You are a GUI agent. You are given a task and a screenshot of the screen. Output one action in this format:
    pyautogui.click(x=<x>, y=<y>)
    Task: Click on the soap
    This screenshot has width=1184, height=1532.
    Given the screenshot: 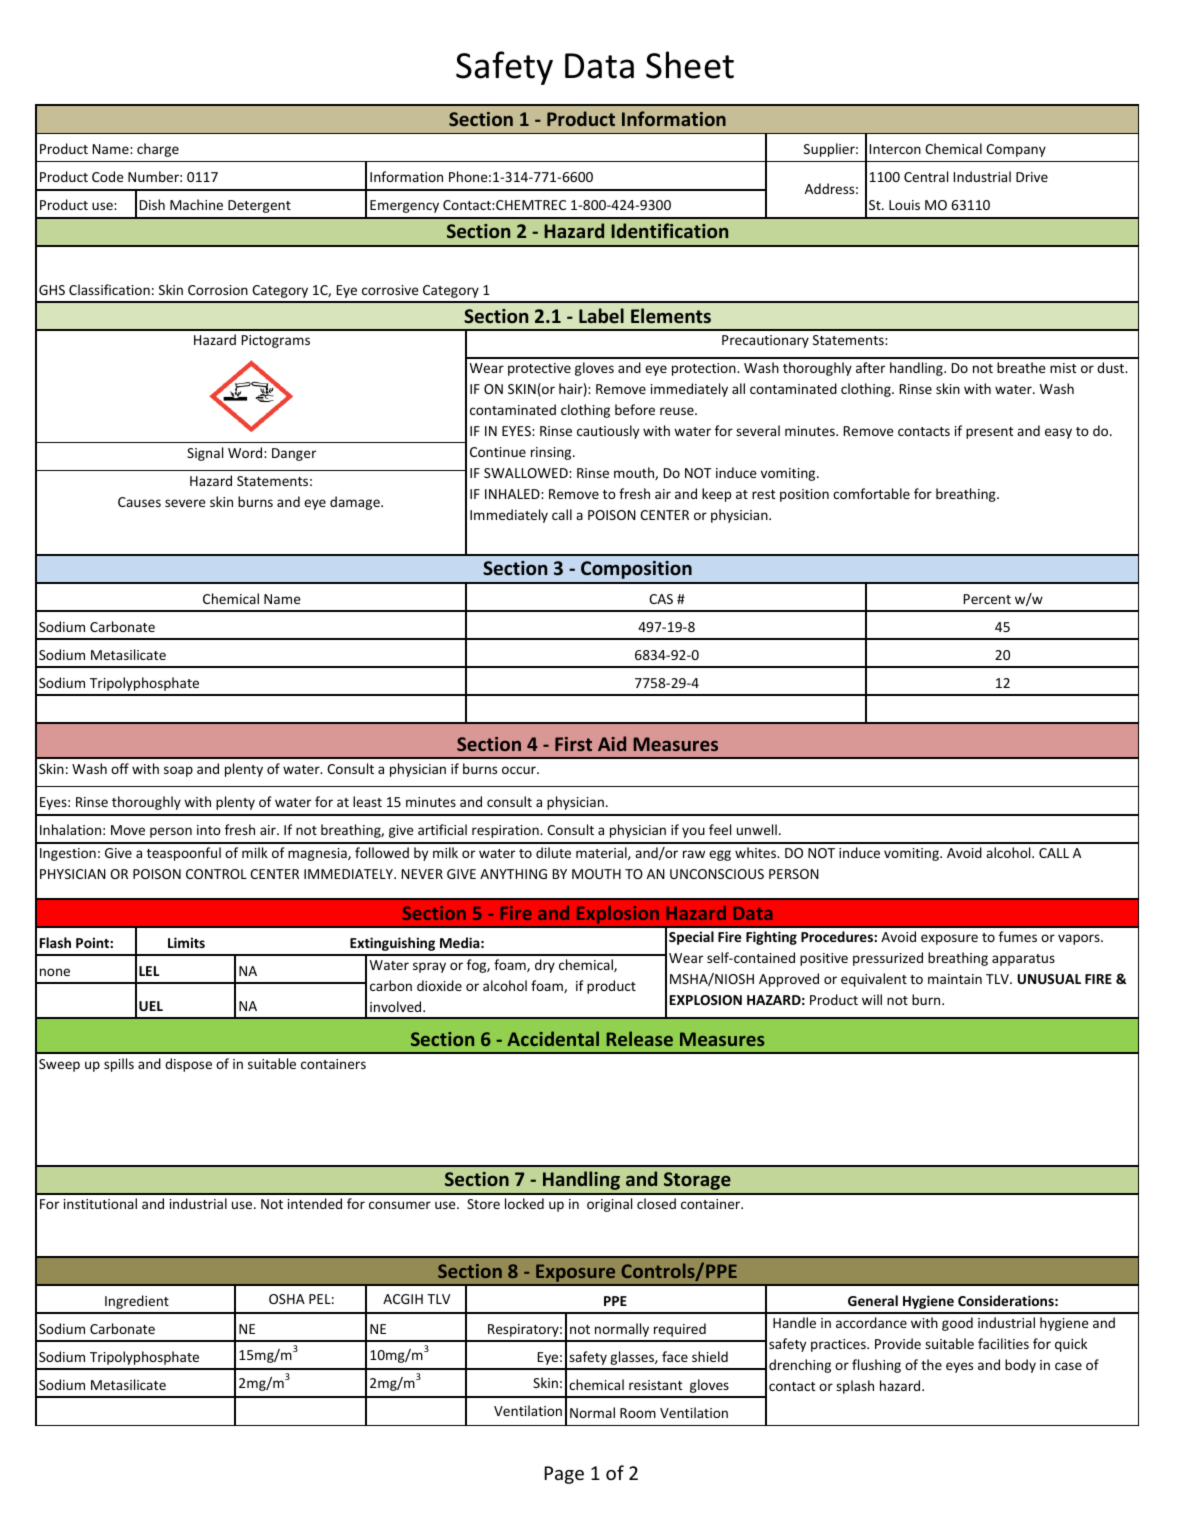 What is the action you would take?
    pyautogui.click(x=178, y=771)
